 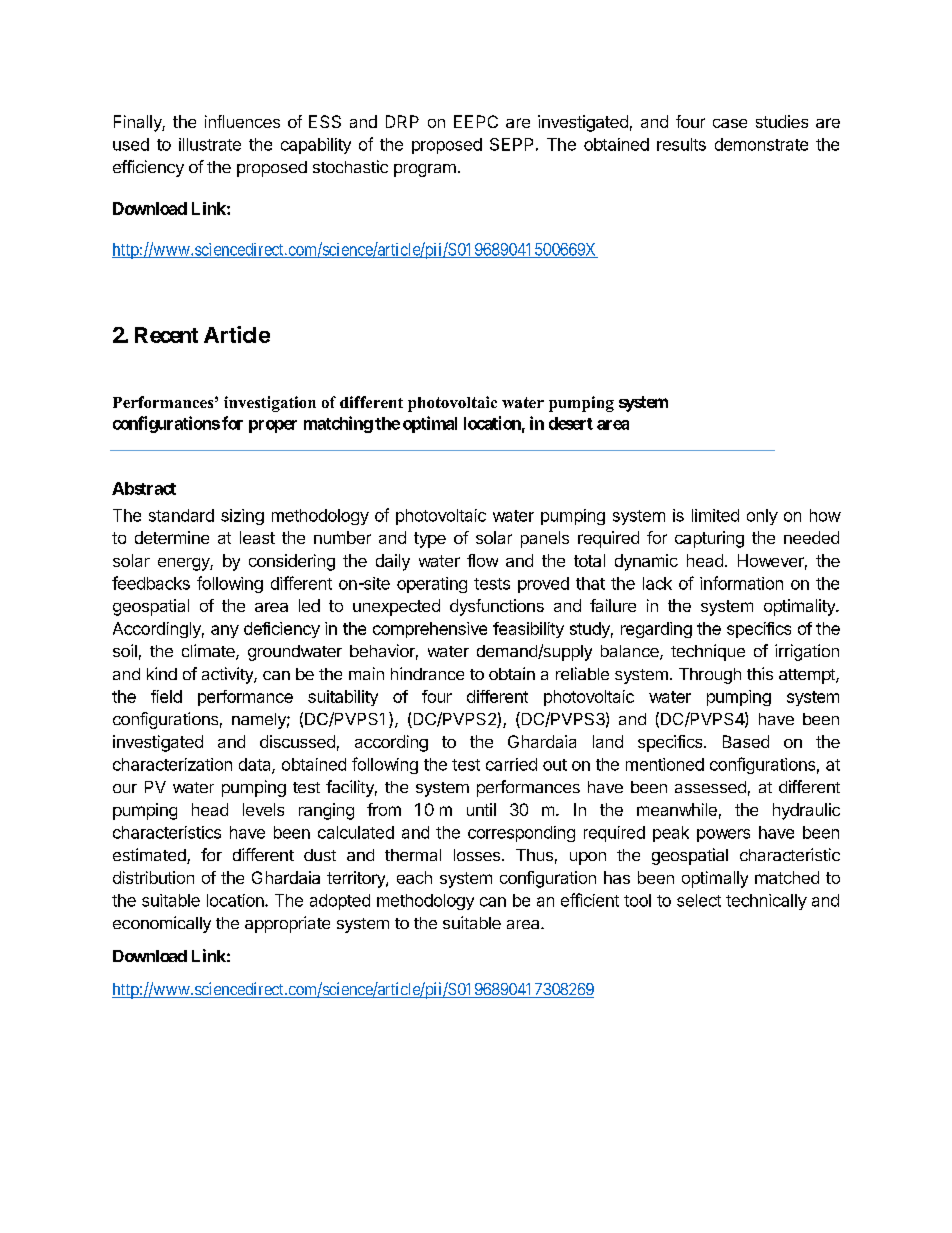 What do you see at coordinates (571, 423) in the screenshot?
I see `desert` at bounding box center [571, 423].
